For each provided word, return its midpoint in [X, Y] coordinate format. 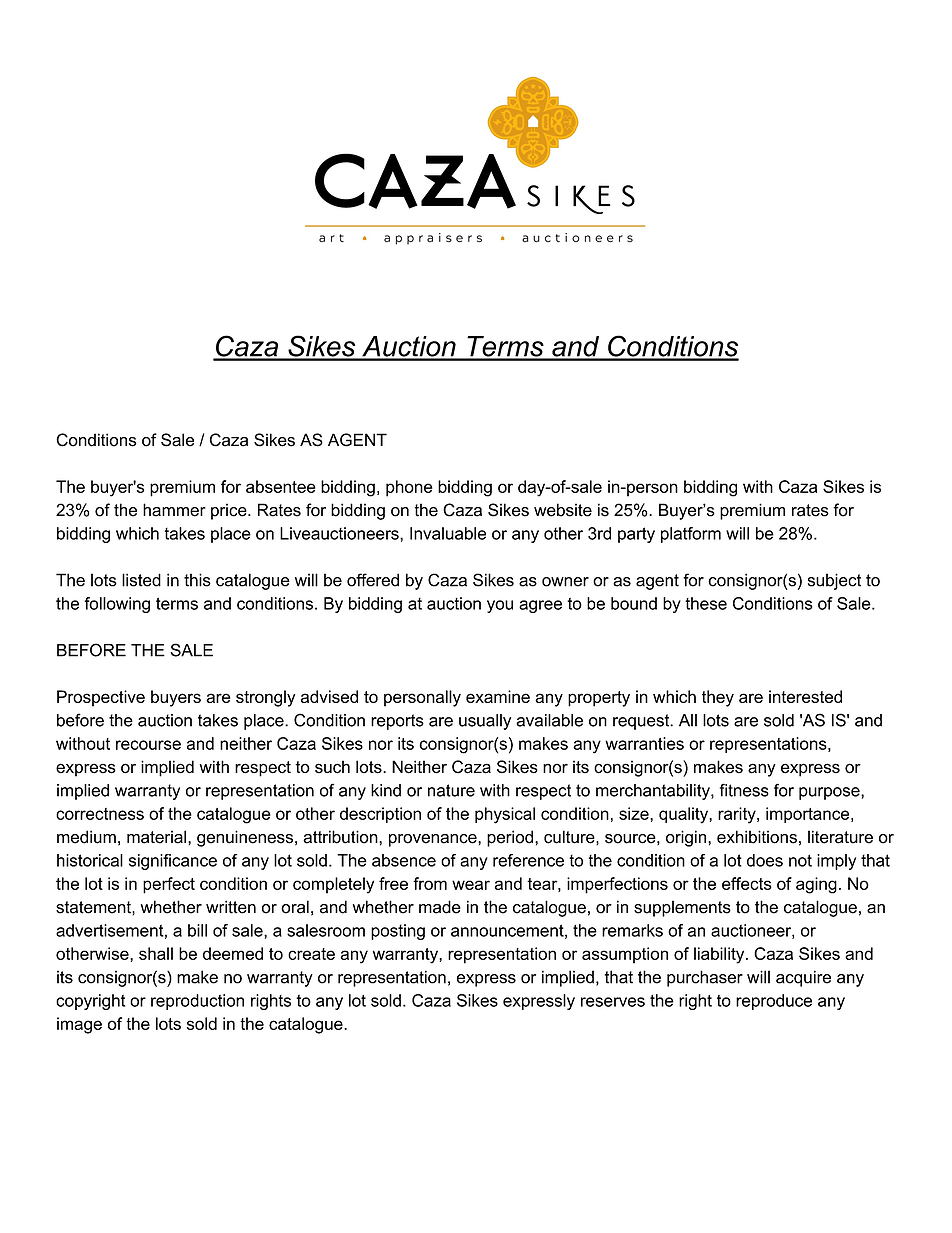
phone [409, 488]
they [718, 698]
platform [691, 535]
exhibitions [757, 837]
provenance [434, 840]
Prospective [101, 698]
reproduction [197, 1002]
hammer [174, 510]
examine [498, 696]
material [156, 837]
